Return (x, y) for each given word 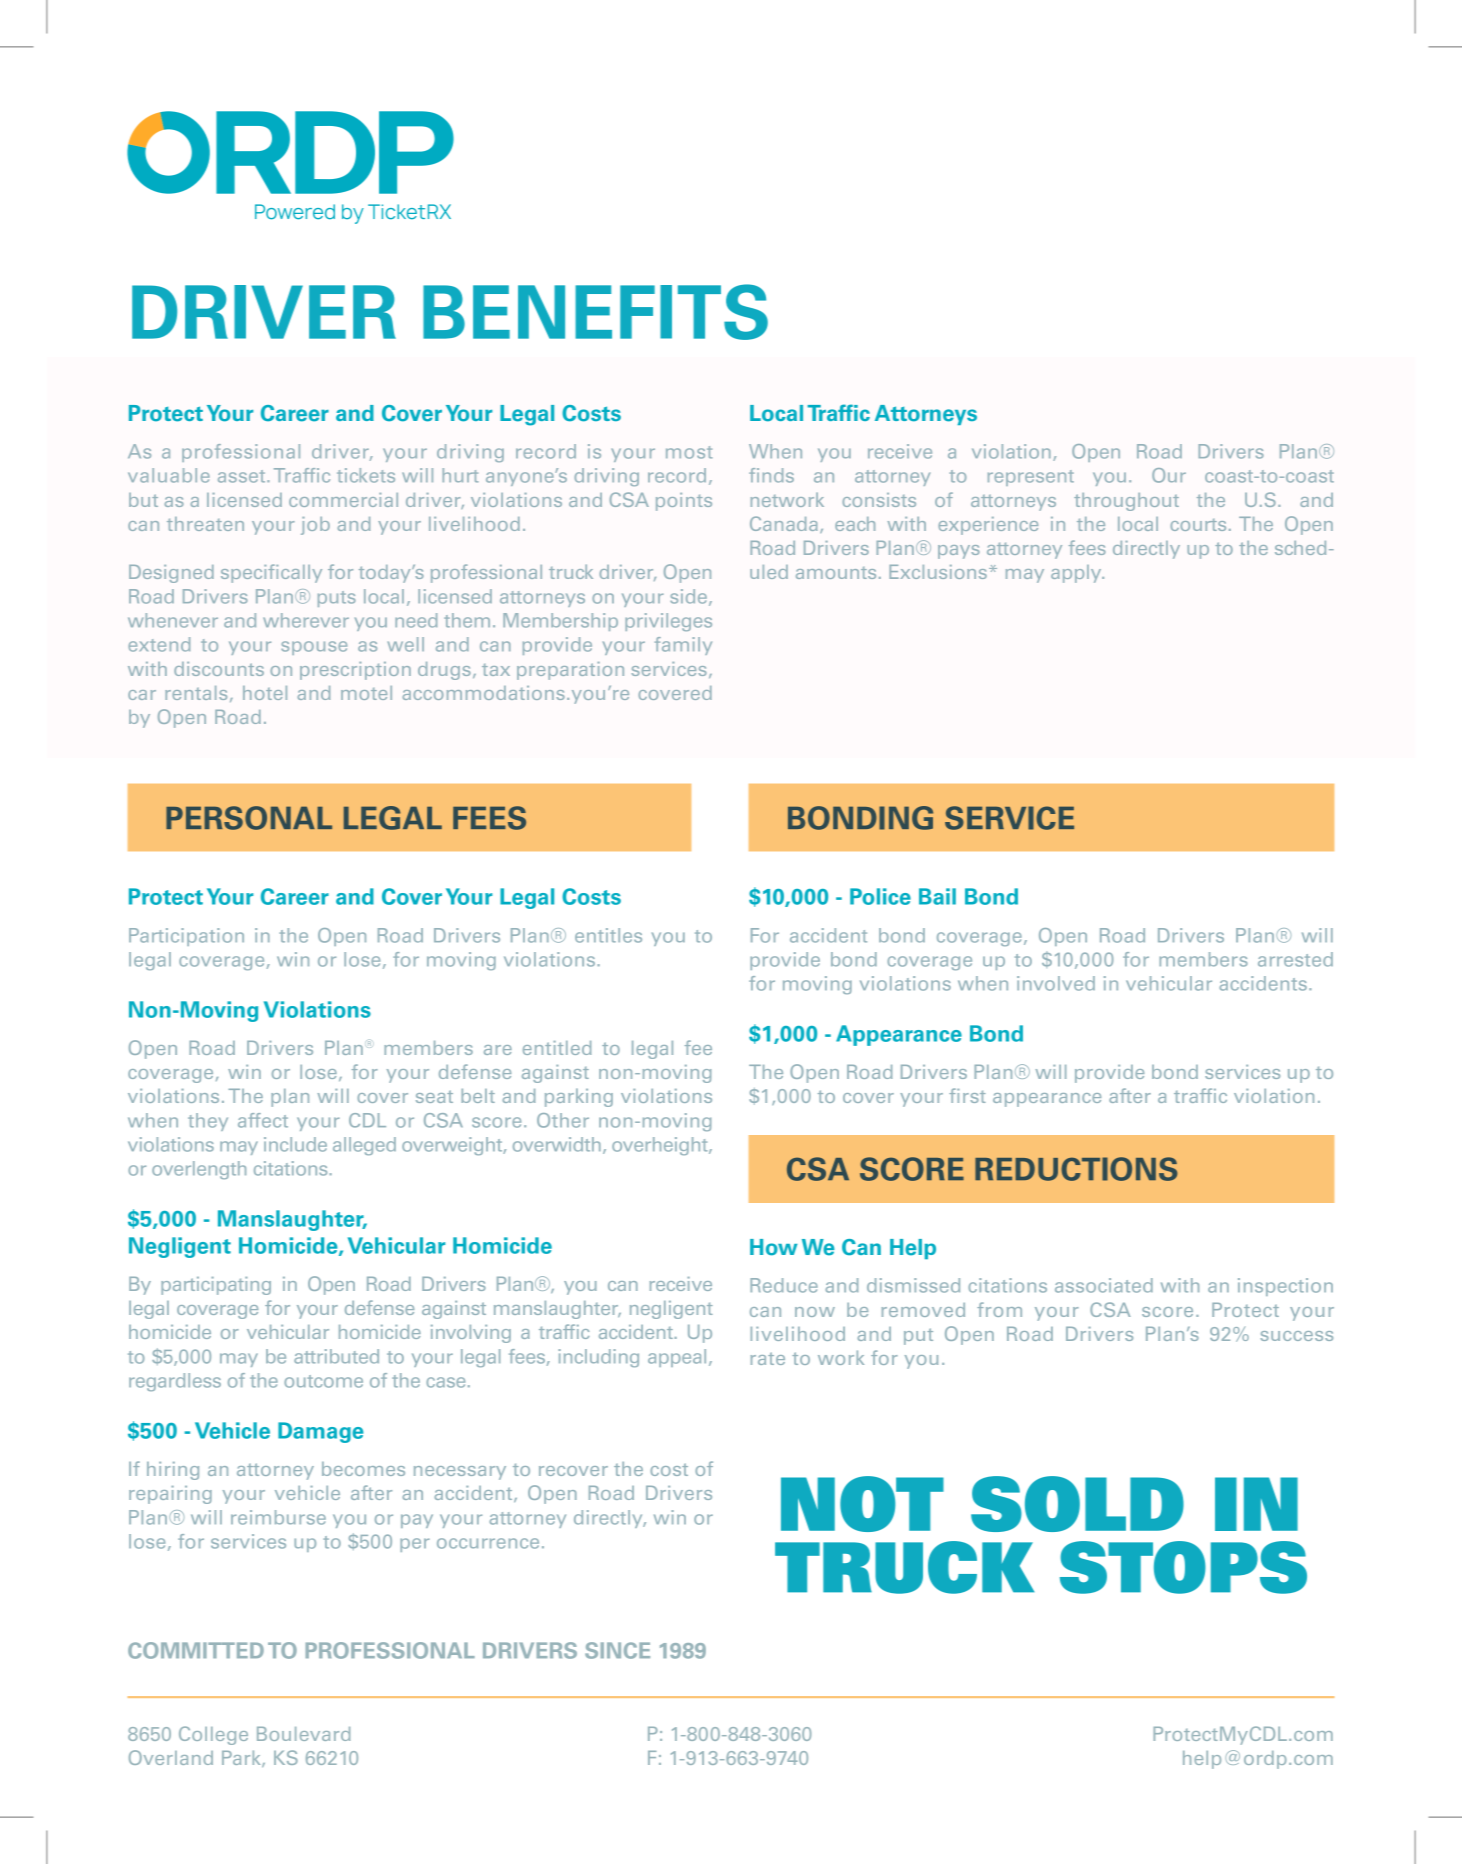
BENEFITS (595, 312)
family (683, 646)
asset (243, 476)
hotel (265, 693)
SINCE (617, 1650)
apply (1077, 574)
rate (768, 1358)
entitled (557, 1048)
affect (263, 1120)
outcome (323, 1381)
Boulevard (303, 1734)
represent (1031, 478)
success (1296, 1336)
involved (1056, 983)
